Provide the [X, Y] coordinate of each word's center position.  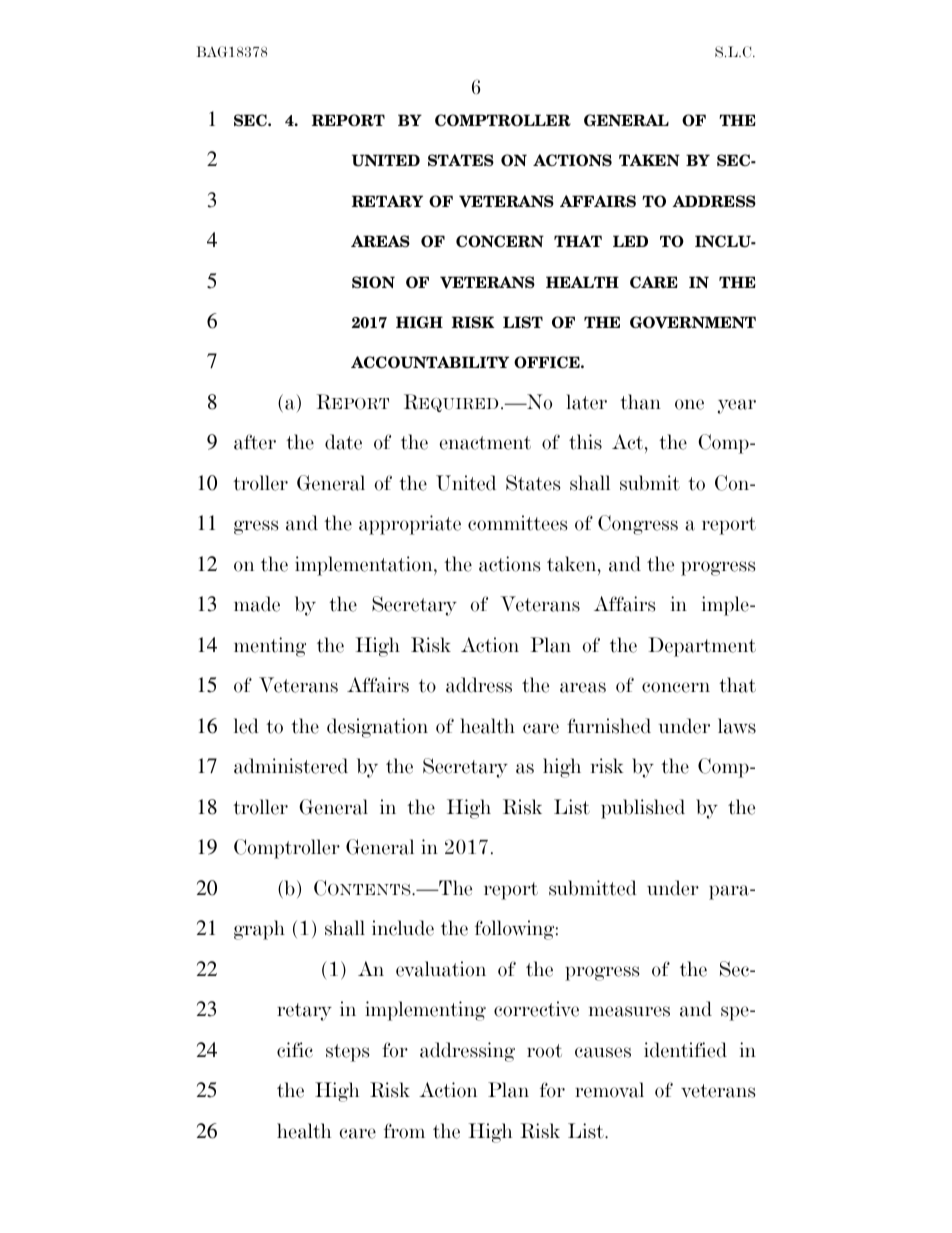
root [544, 1051]
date [343, 442]
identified [685, 1050]
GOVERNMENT [693, 322]
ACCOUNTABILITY [430, 362]
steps [347, 1053]
